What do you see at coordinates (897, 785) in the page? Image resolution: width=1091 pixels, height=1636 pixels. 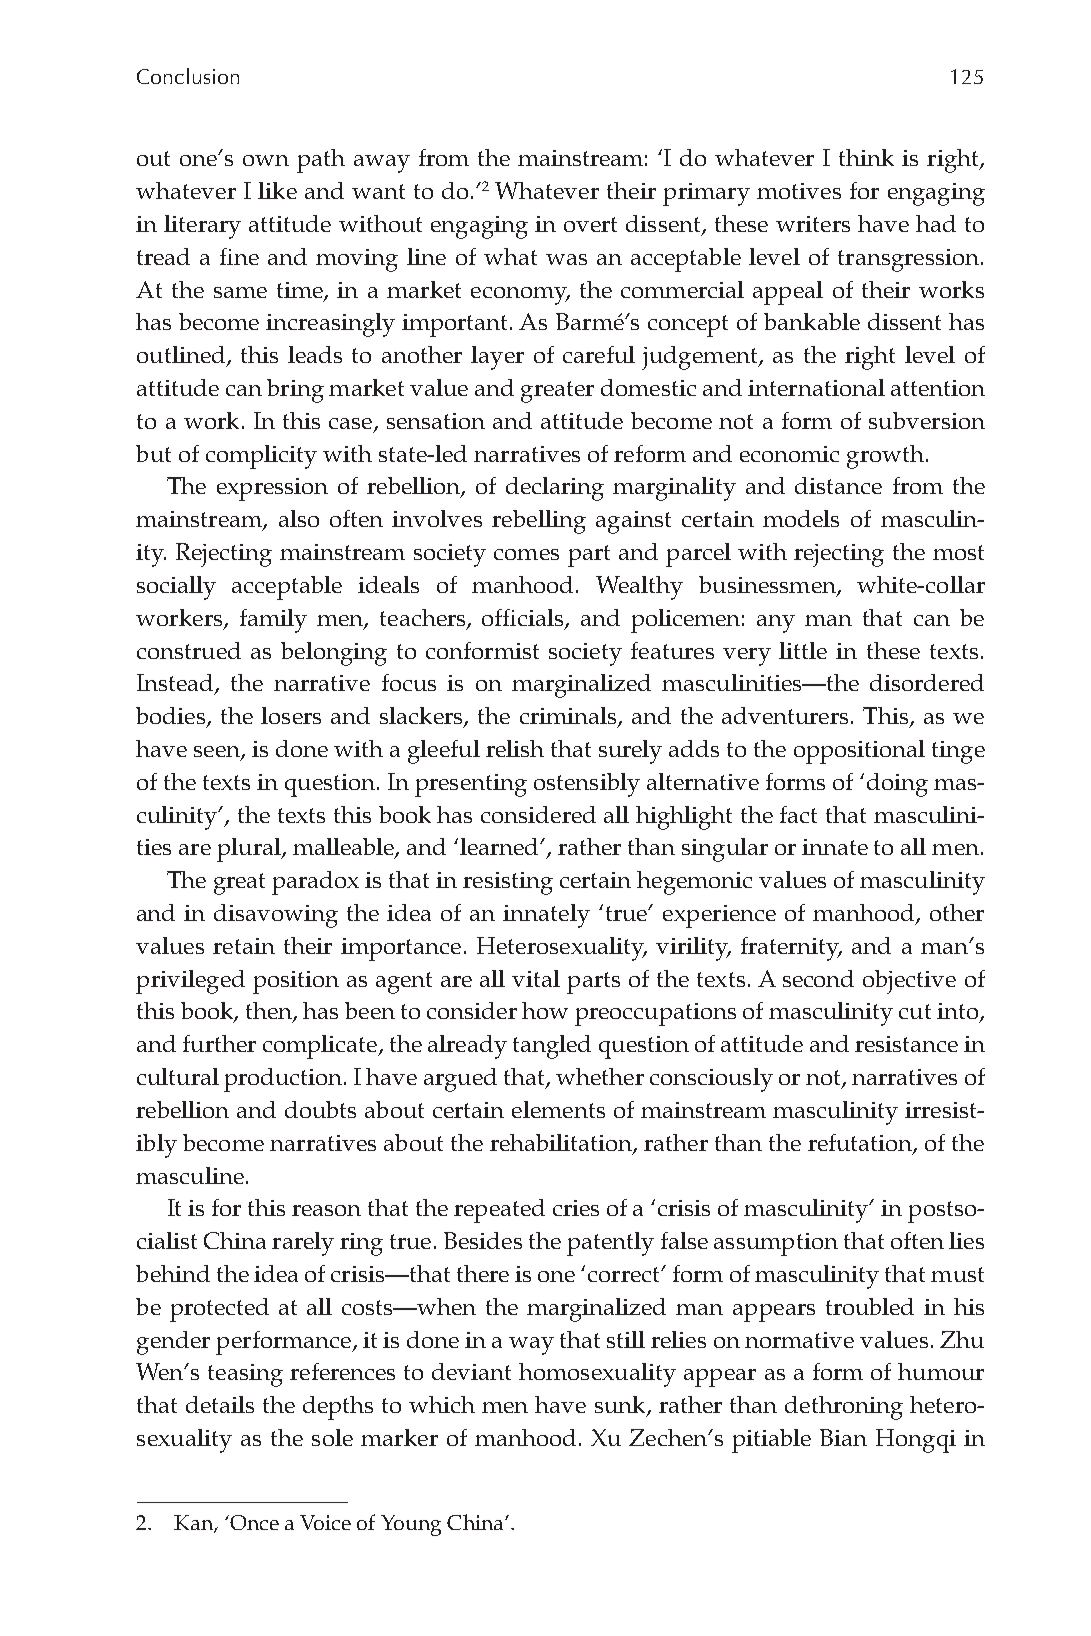 I see `doing` at bounding box center [897, 785].
